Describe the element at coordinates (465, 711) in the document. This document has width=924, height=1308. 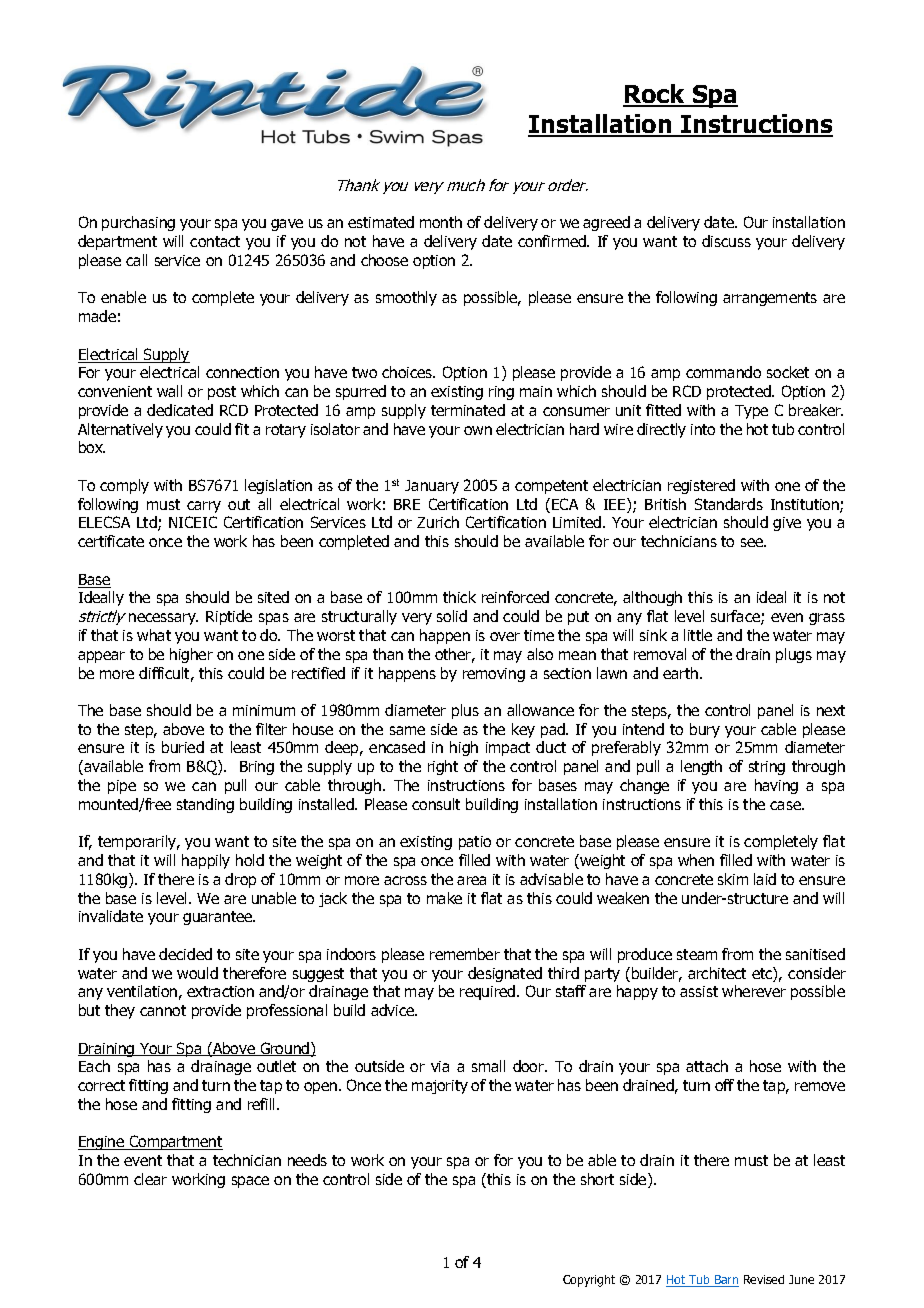
I see `plus` at that location.
